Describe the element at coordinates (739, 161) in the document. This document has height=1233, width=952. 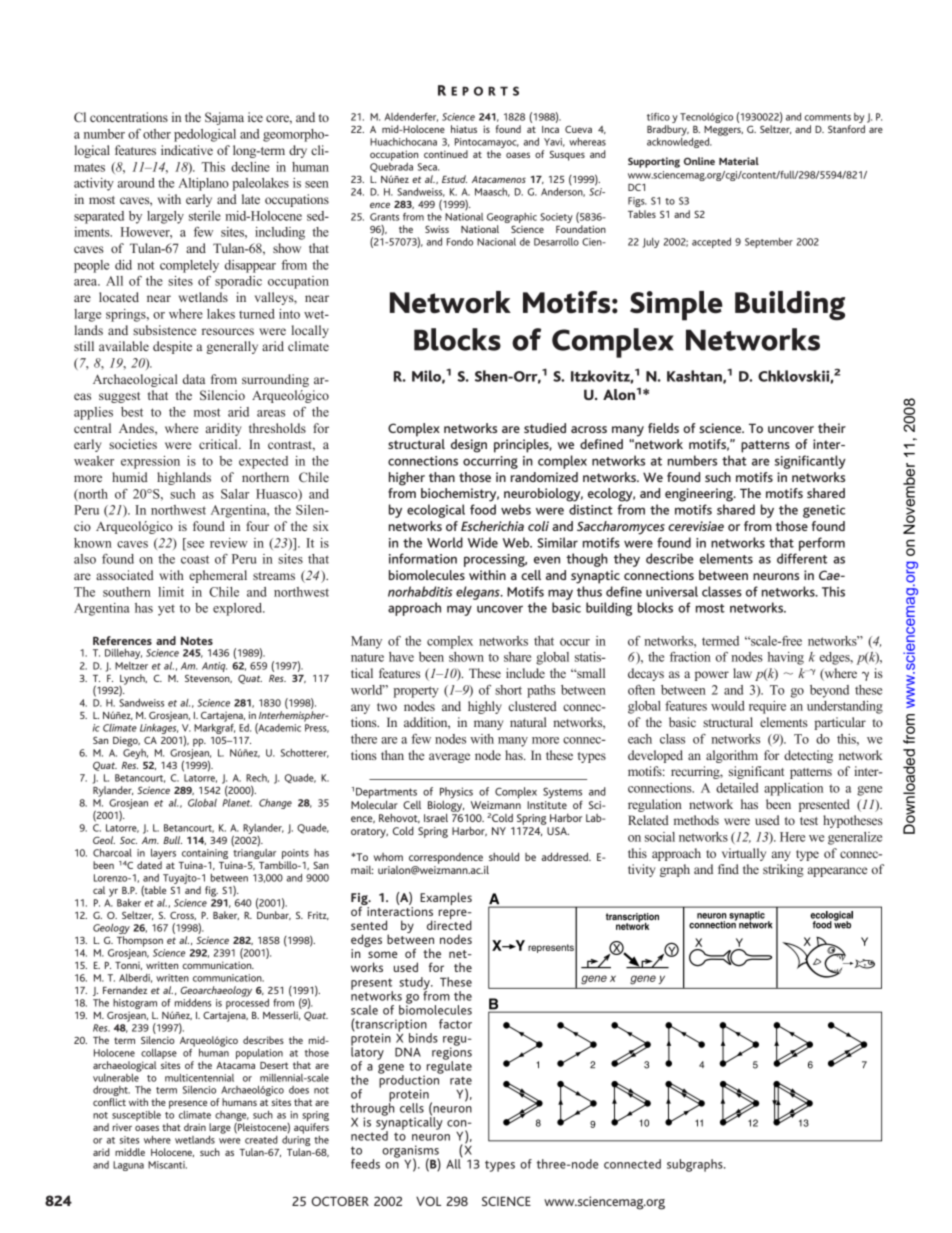
I see `Material` at that location.
